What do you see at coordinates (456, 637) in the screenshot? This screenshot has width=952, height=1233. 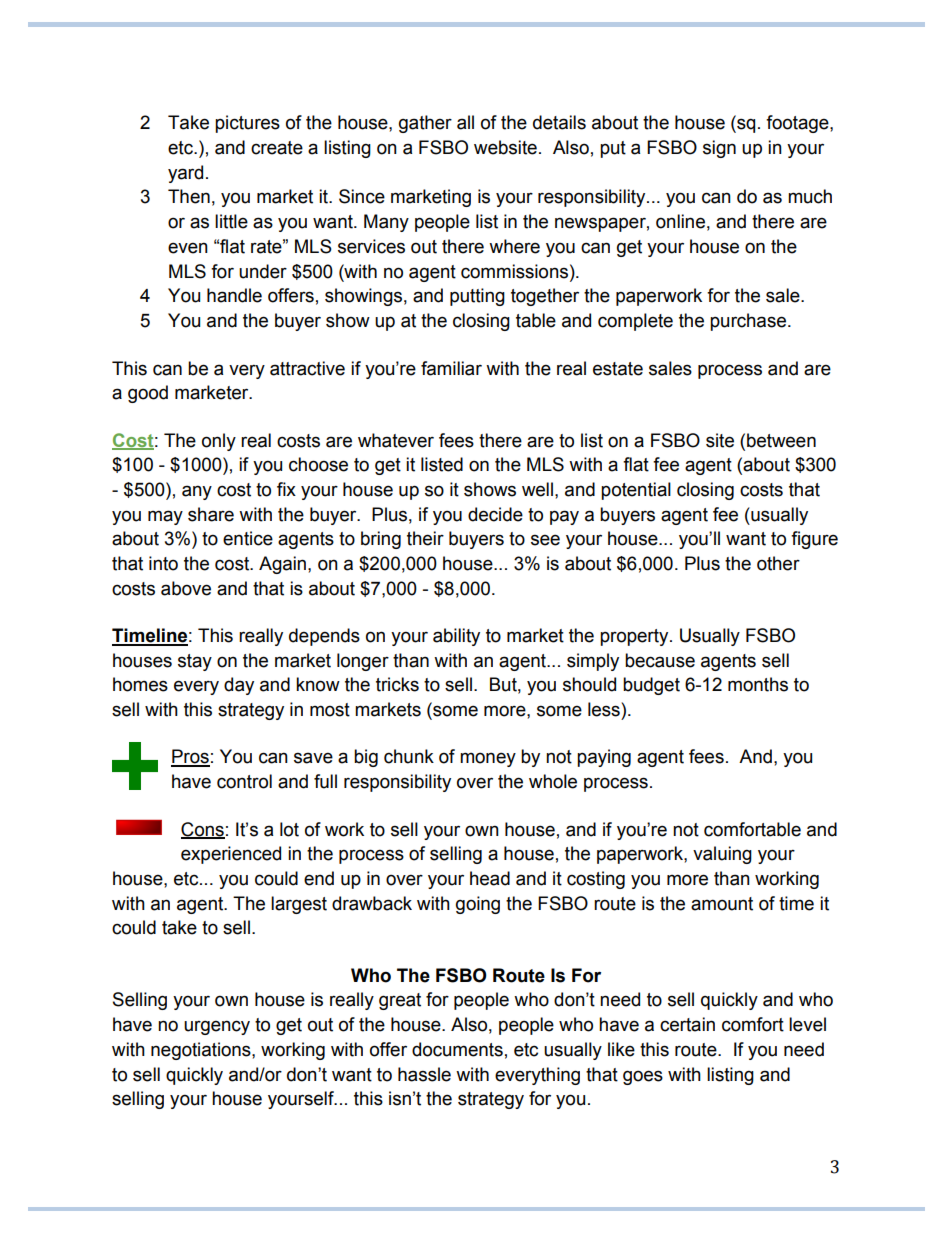 I see `ability` at bounding box center [456, 637].
